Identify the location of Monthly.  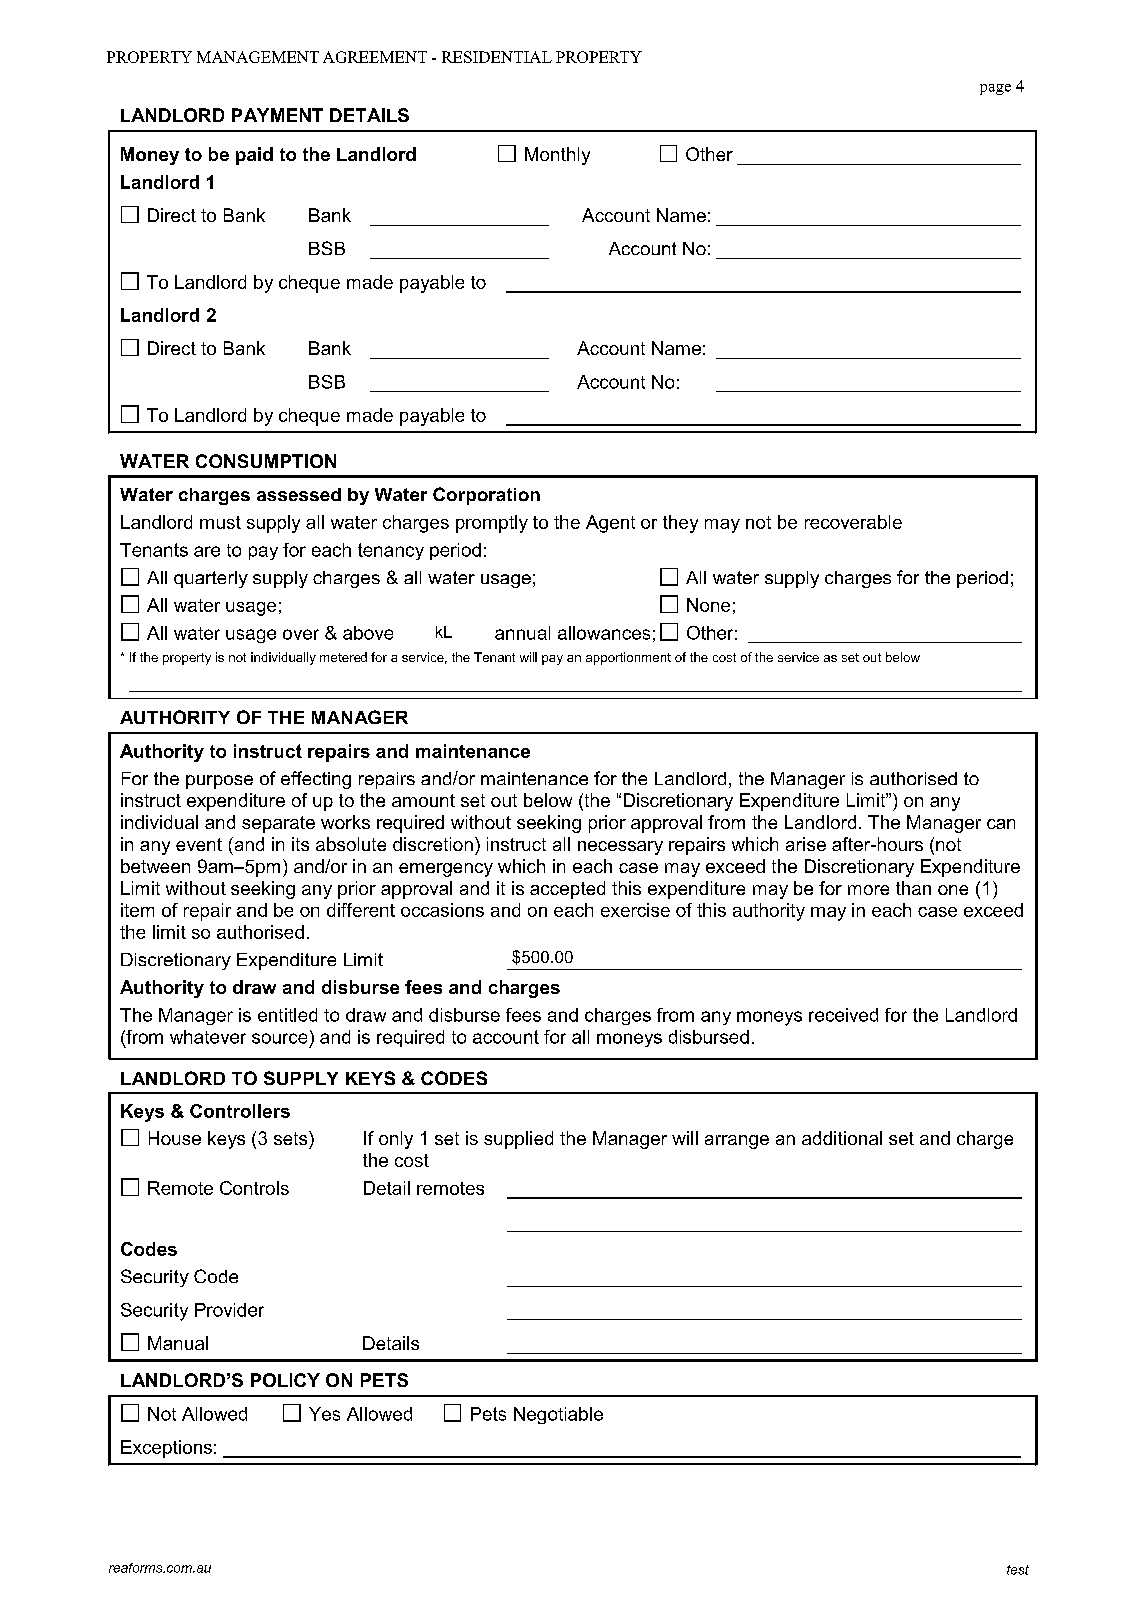
(557, 156).
